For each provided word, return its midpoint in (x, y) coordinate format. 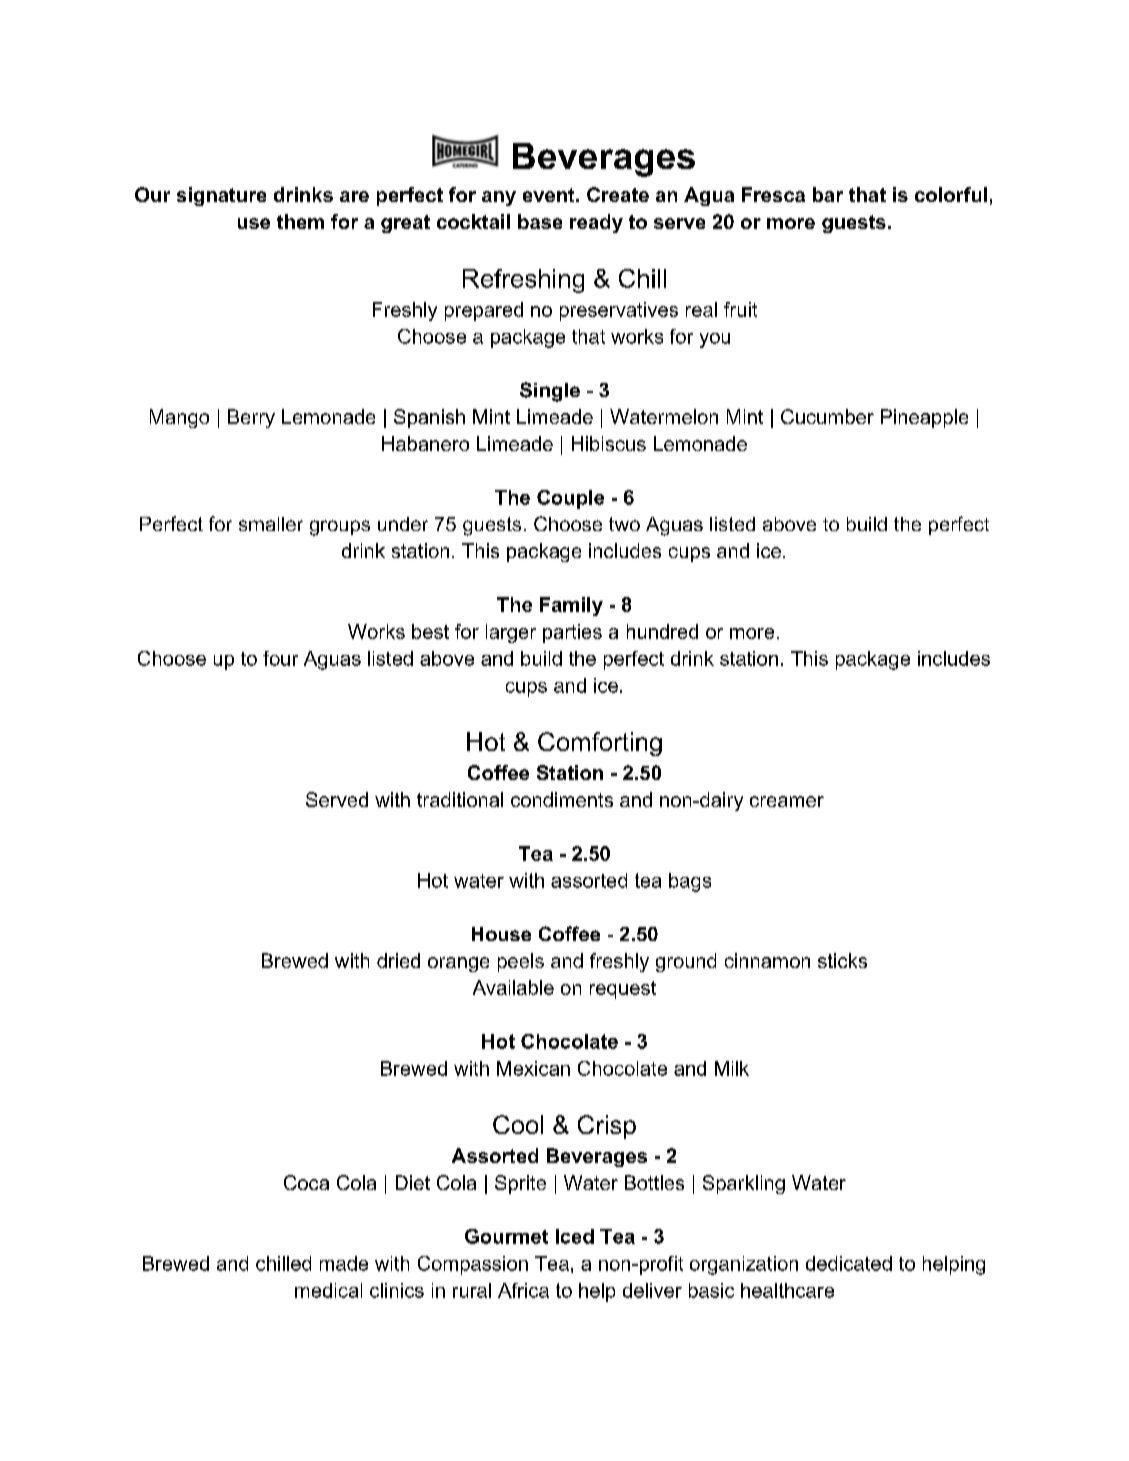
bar (828, 194)
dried (398, 960)
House (501, 934)
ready (596, 223)
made (344, 1263)
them (300, 221)
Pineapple (924, 418)
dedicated (849, 1263)
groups (340, 528)
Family (571, 606)
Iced (575, 1236)
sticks (842, 960)
